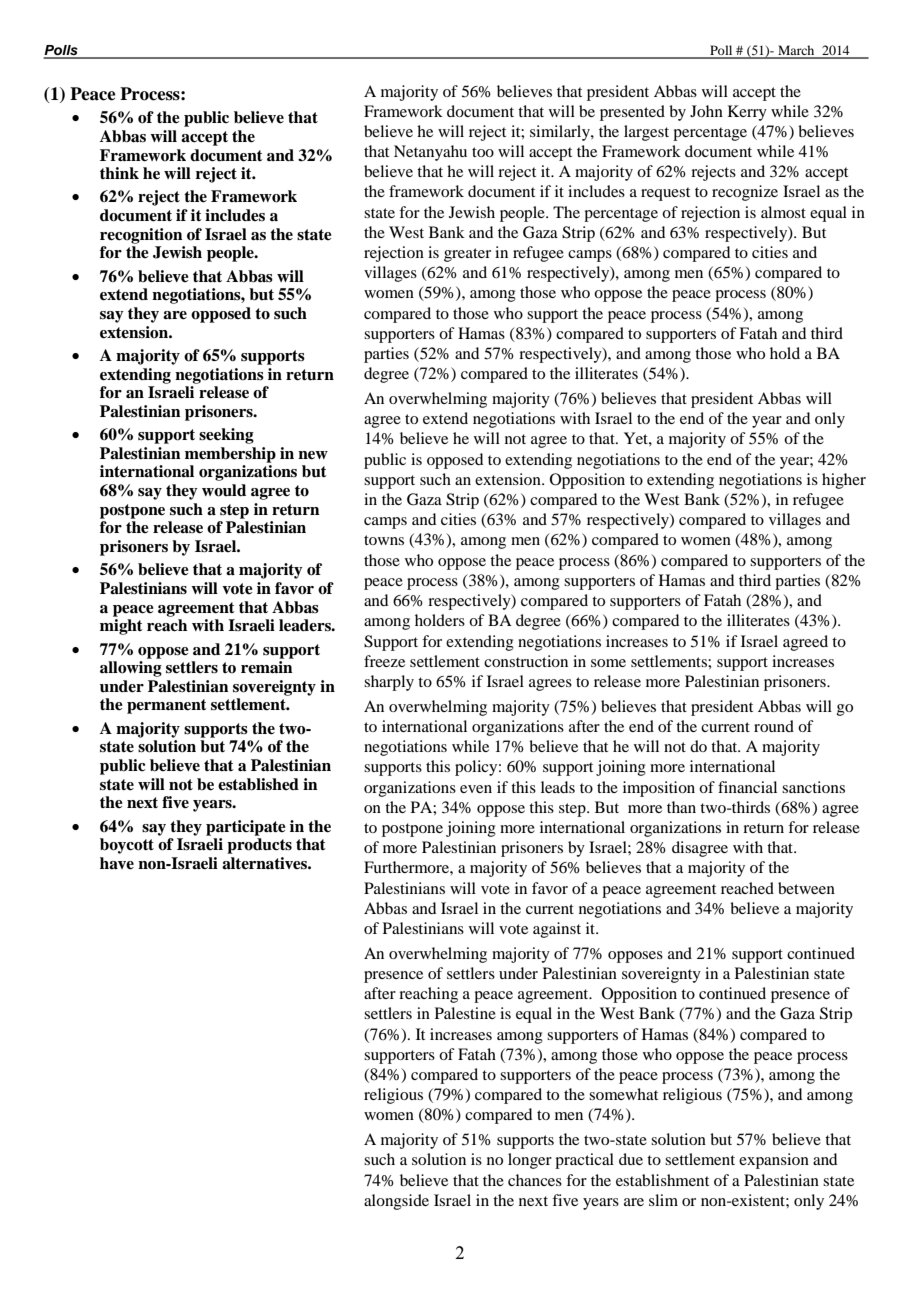  I want to click on construction, so click(526, 661).
